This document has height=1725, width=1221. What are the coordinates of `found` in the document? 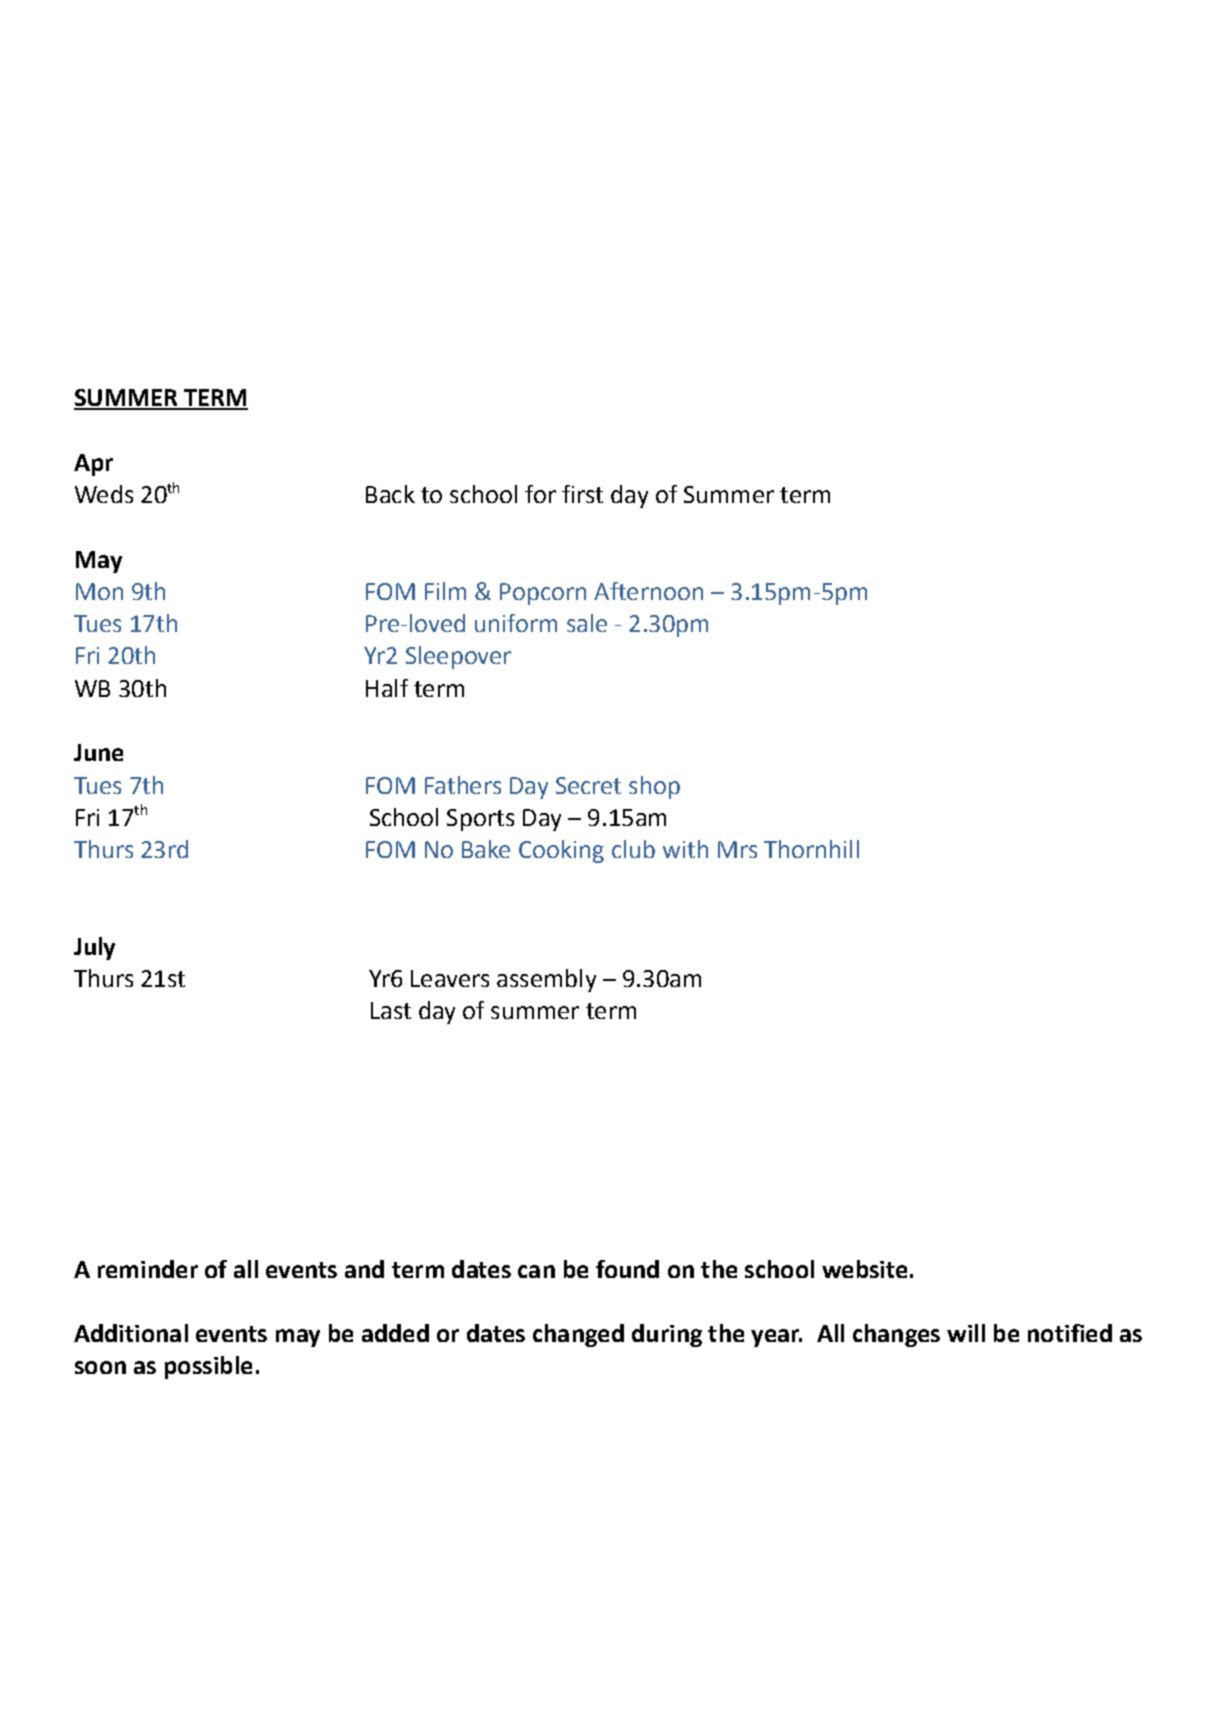 It's located at (627, 1269).
